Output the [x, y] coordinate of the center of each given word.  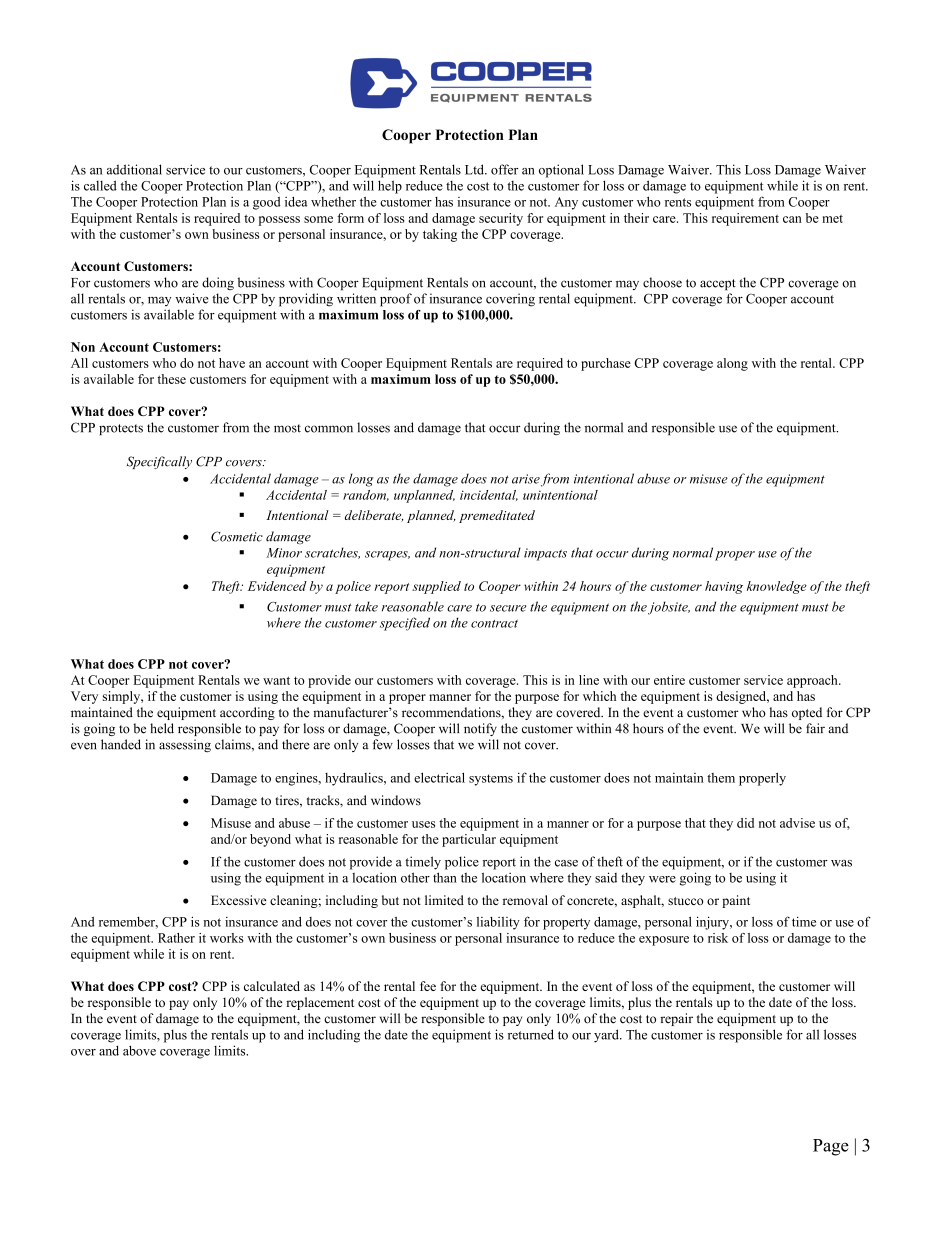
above [139, 1050]
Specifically [159, 462]
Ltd [475, 169]
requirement [745, 219]
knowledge [777, 587]
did [745, 823]
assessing [185, 745]
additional [134, 169]
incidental [489, 495]
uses [423, 824]
